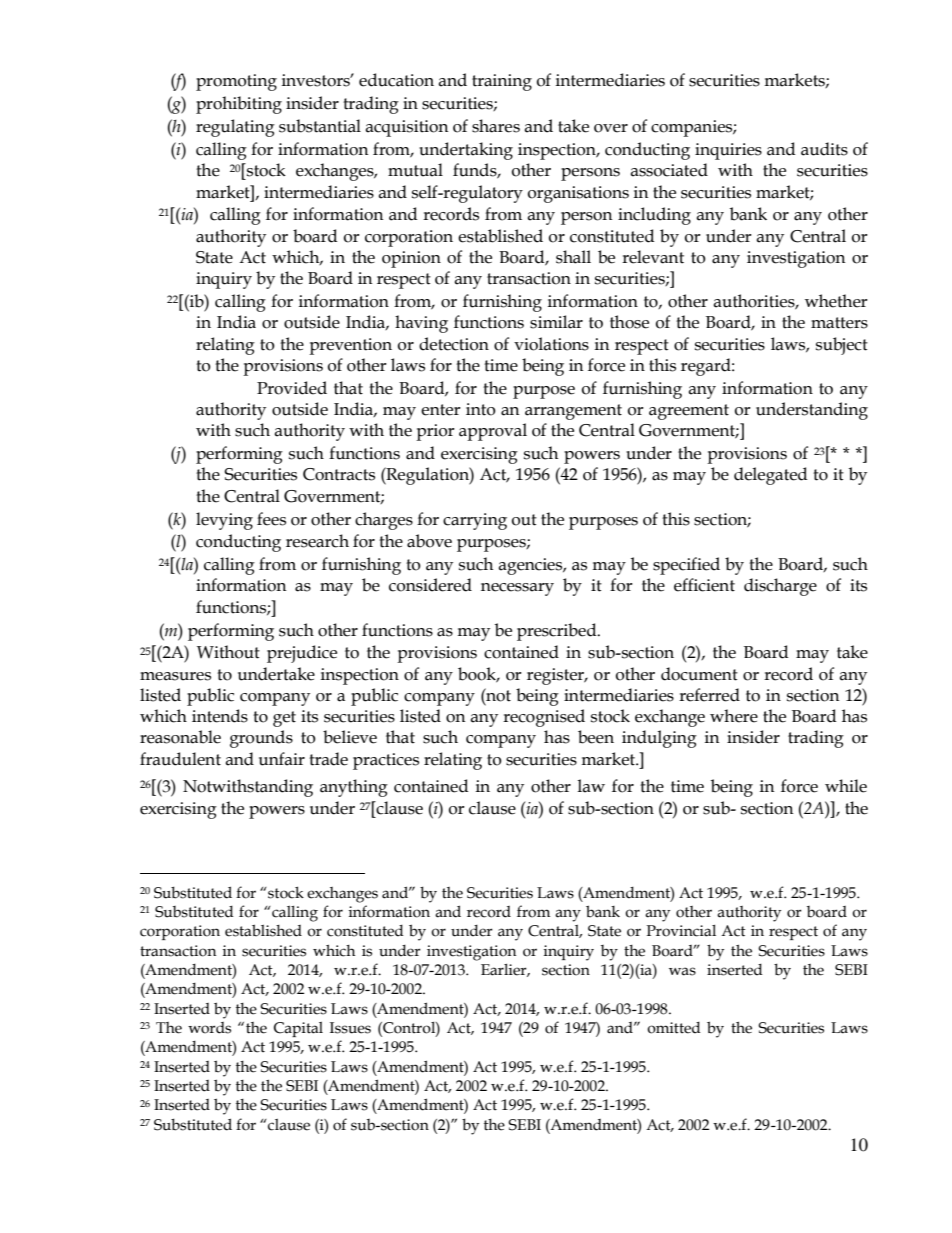 The height and width of the screenshot is (1233, 952). Describe the element at coordinates (271, 519) in the screenshot. I see `fees` at that location.
